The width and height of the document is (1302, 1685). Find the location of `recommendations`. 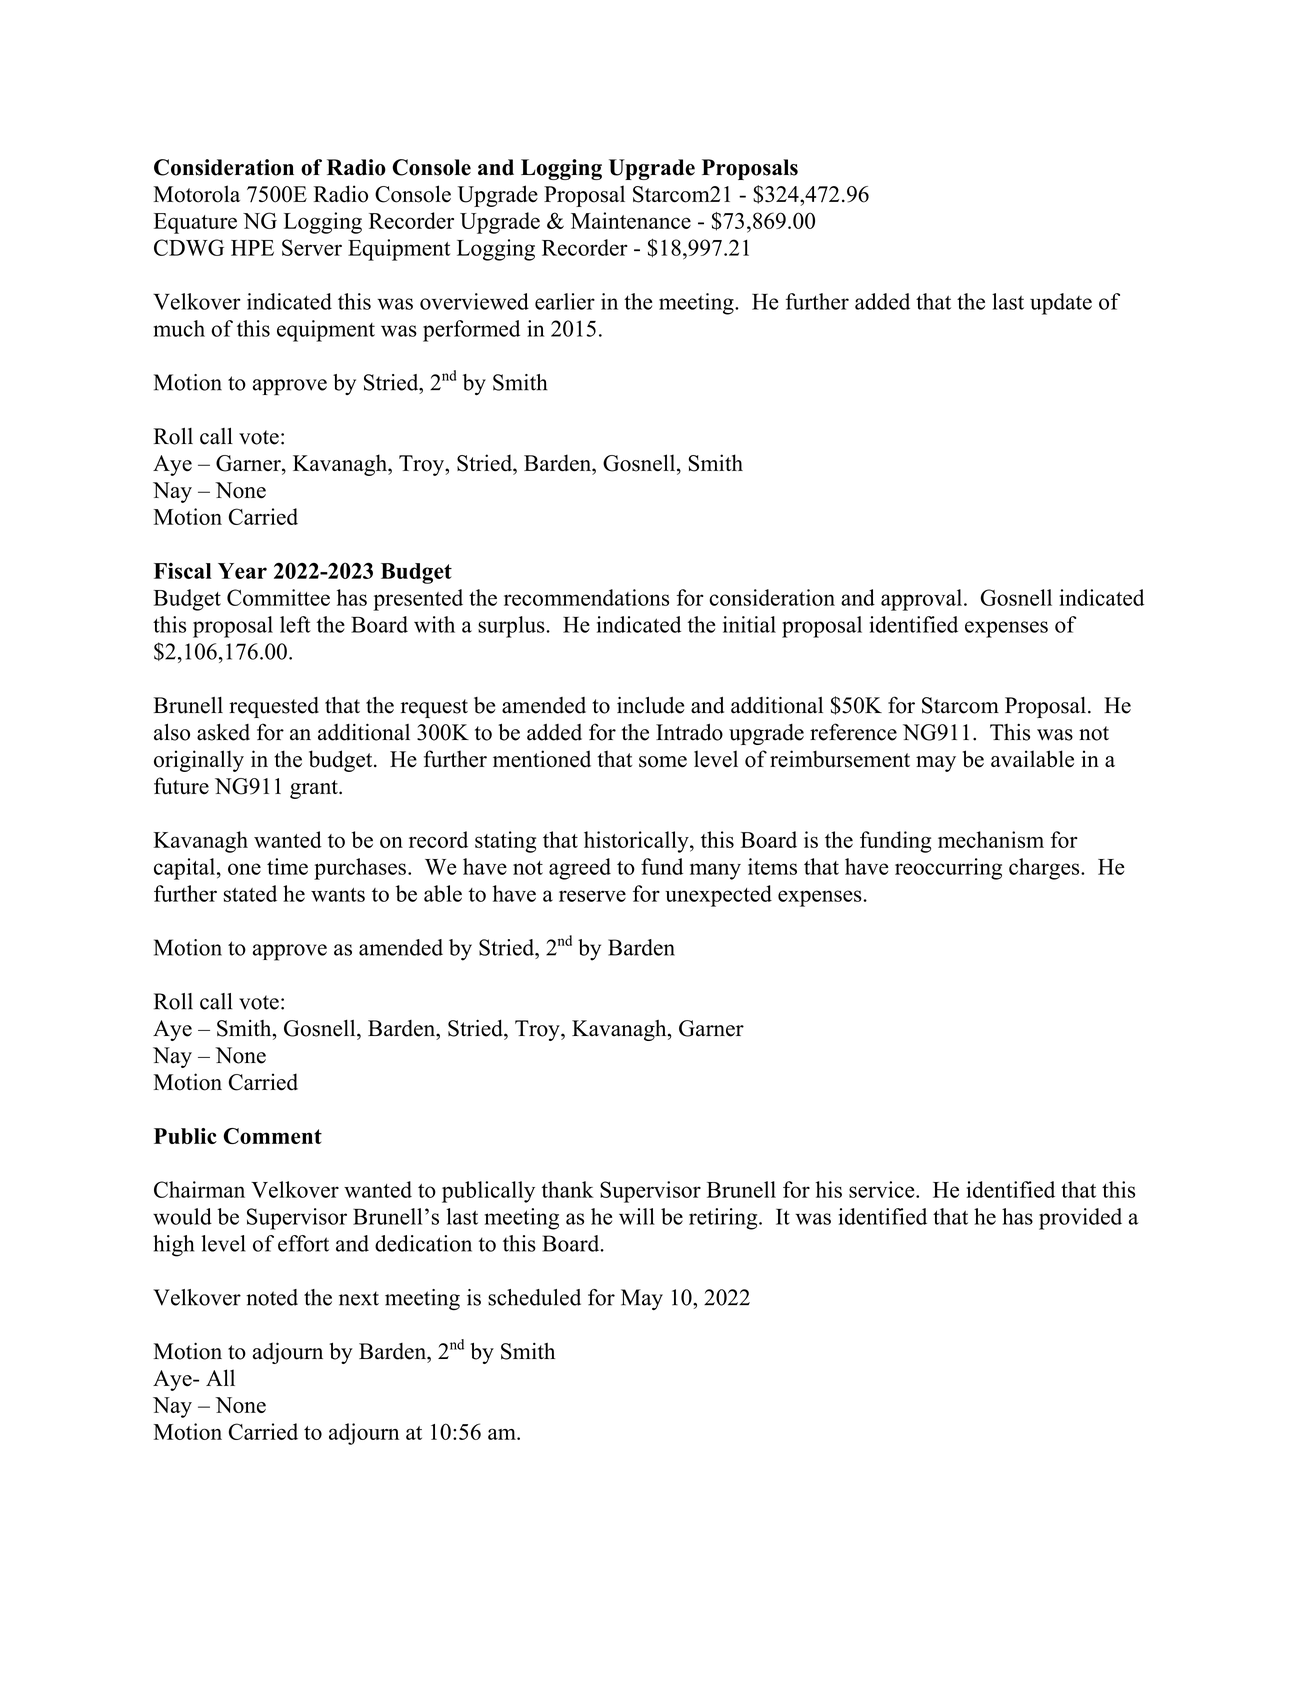

recommendations is located at coordinates (586, 597).
